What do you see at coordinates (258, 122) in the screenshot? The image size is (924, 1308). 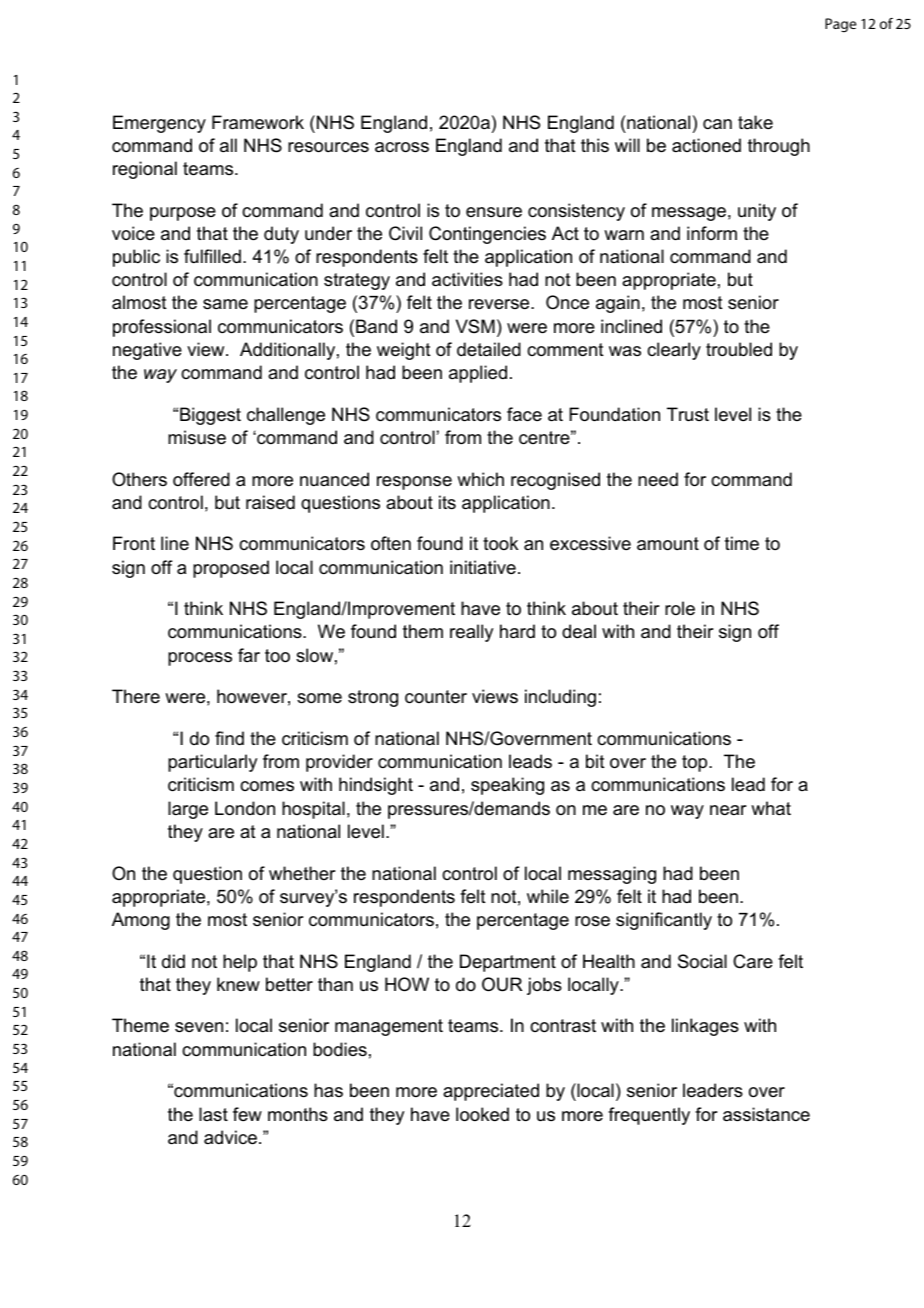 I see `Framework` at bounding box center [258, 122].
